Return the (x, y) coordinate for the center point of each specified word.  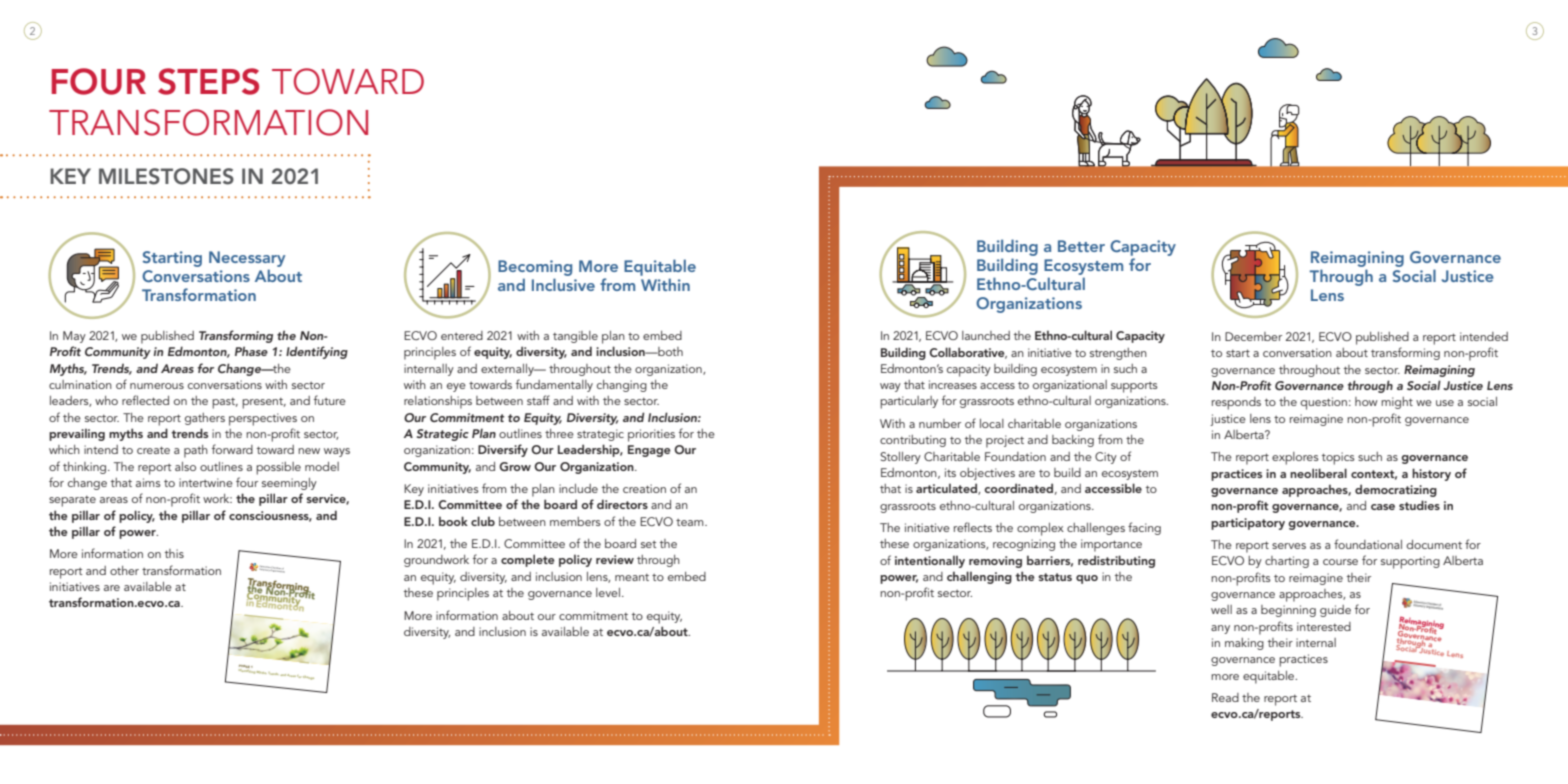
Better (1081, 246)
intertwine (206, 482)
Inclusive (563, 284)
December (1253, 336)
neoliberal (1318, 473)
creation (644, 488)
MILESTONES (166, 176)
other (124, 570)
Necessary (247, 259)
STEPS (208, 81)
